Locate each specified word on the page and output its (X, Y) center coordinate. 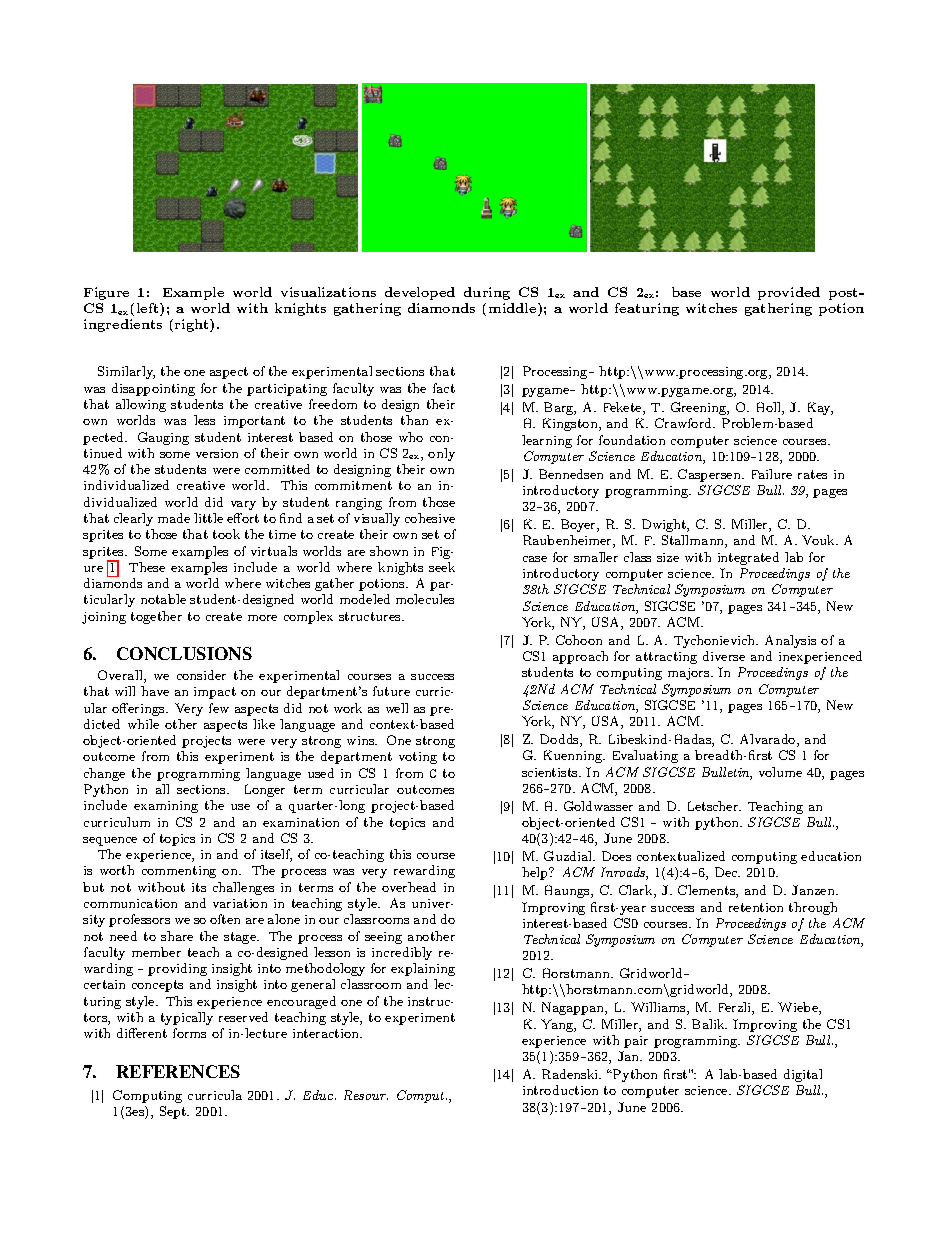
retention (756, 907)
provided (789, 293)
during (487, 293)
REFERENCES (178, 1071)
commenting (179, 872)
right (193, 325)
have (155, 691)
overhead (409, 887)
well (397, 708)
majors (690, 674)
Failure (772, 474)
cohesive (430, 518)
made (174, 518)
